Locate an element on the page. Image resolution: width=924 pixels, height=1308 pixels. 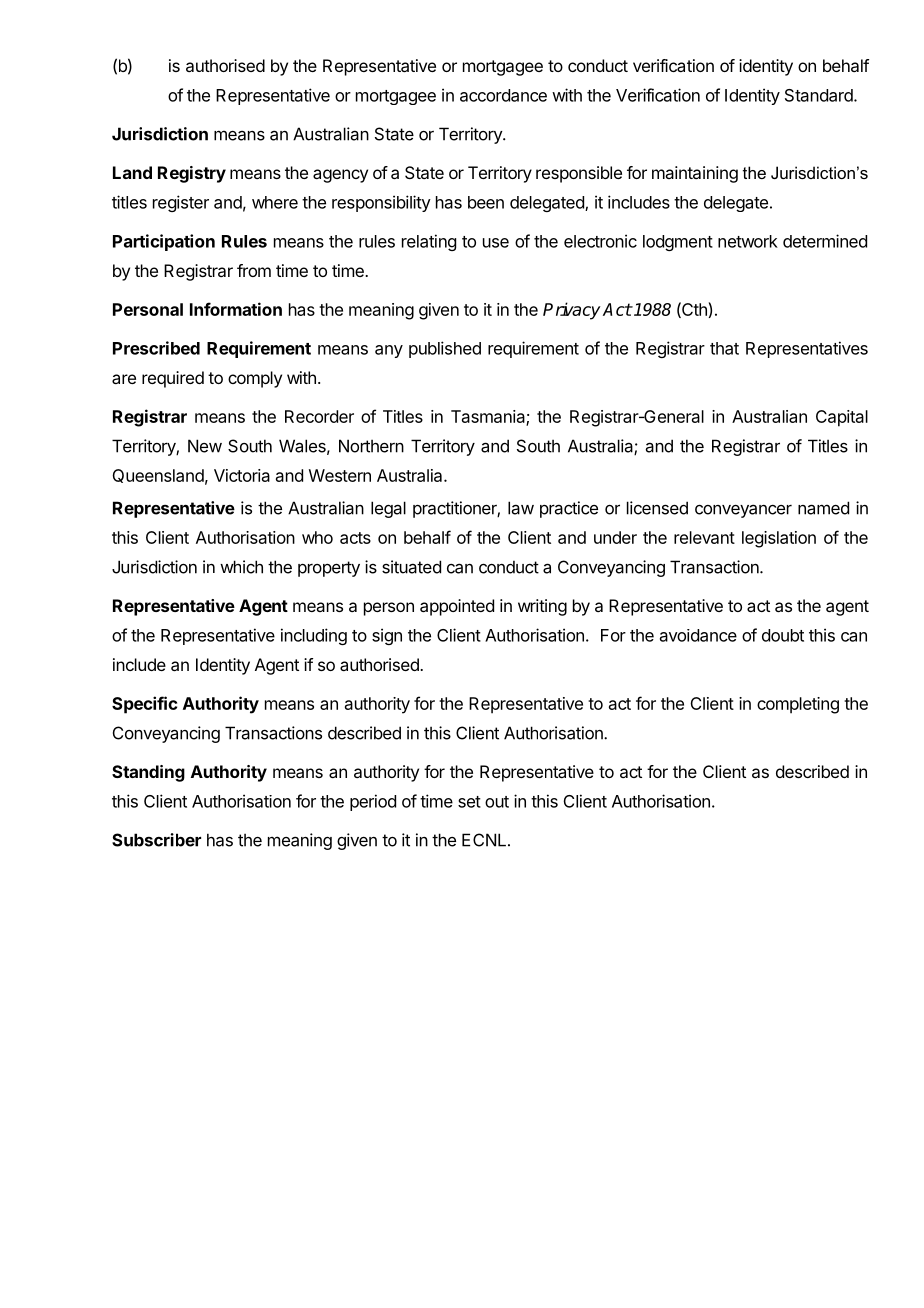
Registry is located at coordinates (192, 174).
